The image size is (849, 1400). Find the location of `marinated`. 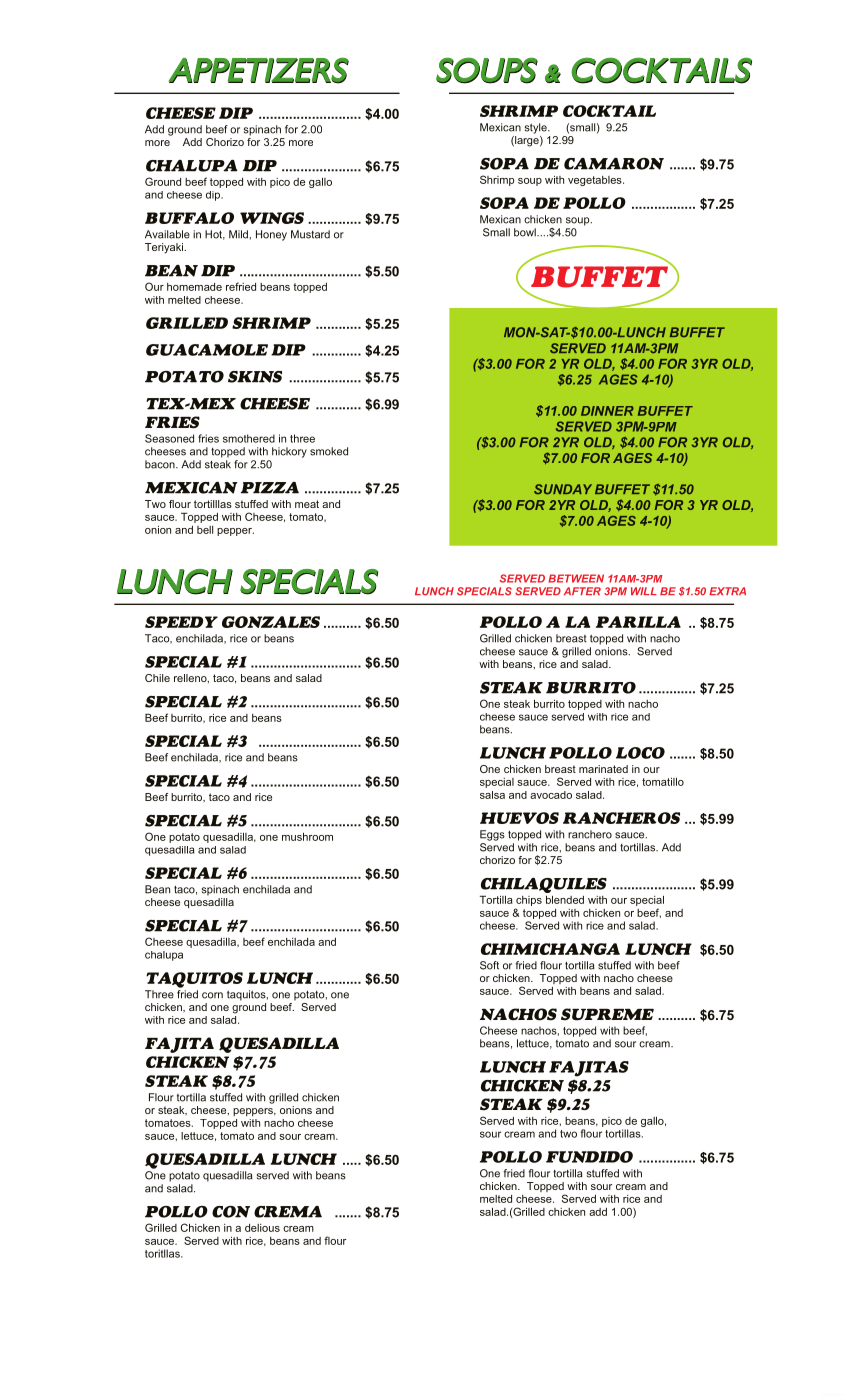

marinated is located at coordinates (603, 769).
